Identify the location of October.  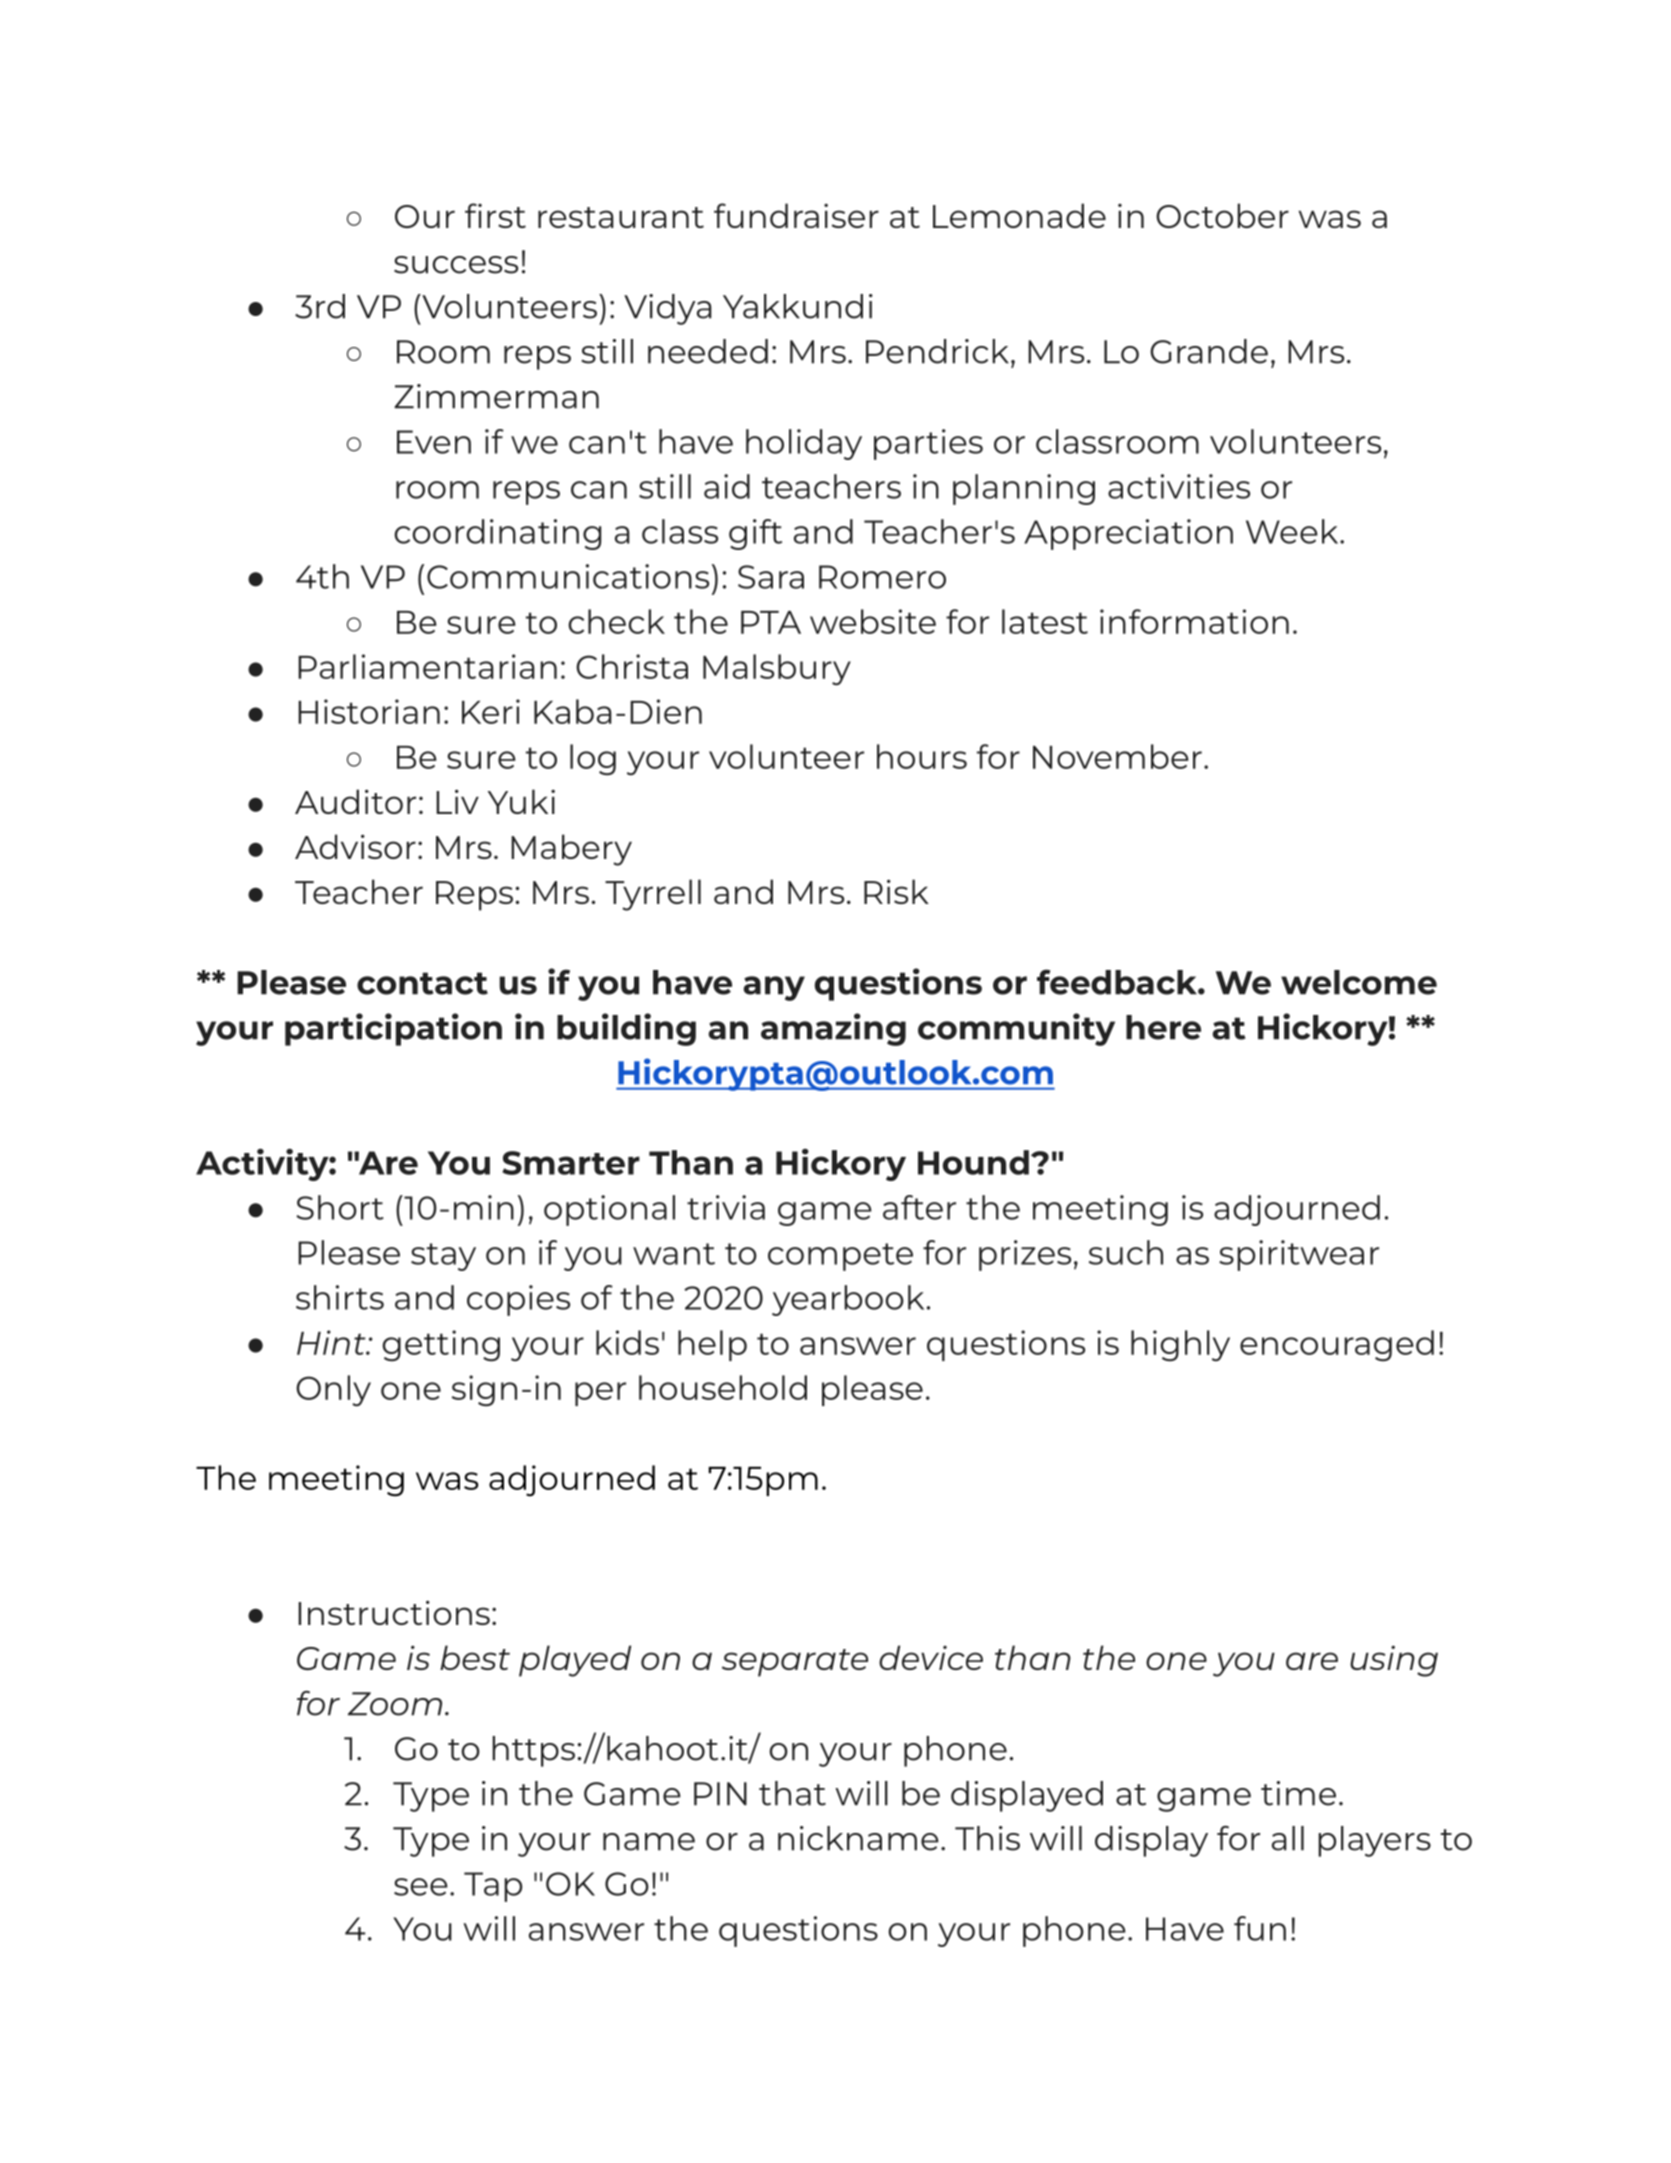
(1222, 215).
